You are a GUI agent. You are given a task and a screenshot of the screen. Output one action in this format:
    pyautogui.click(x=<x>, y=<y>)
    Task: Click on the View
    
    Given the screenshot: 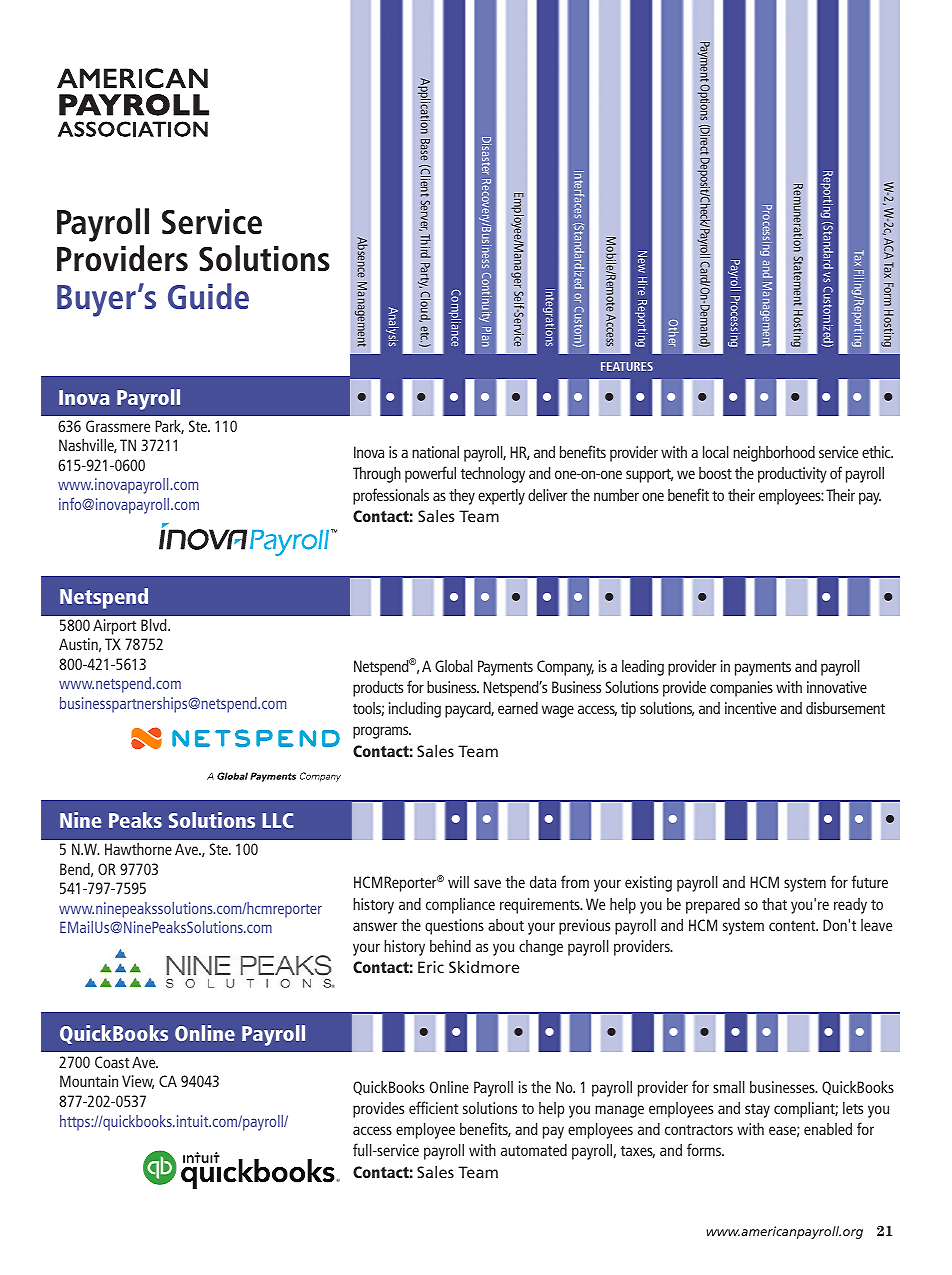 What is the action you would take?
    pyautogui.click(x=138, y=1082)
